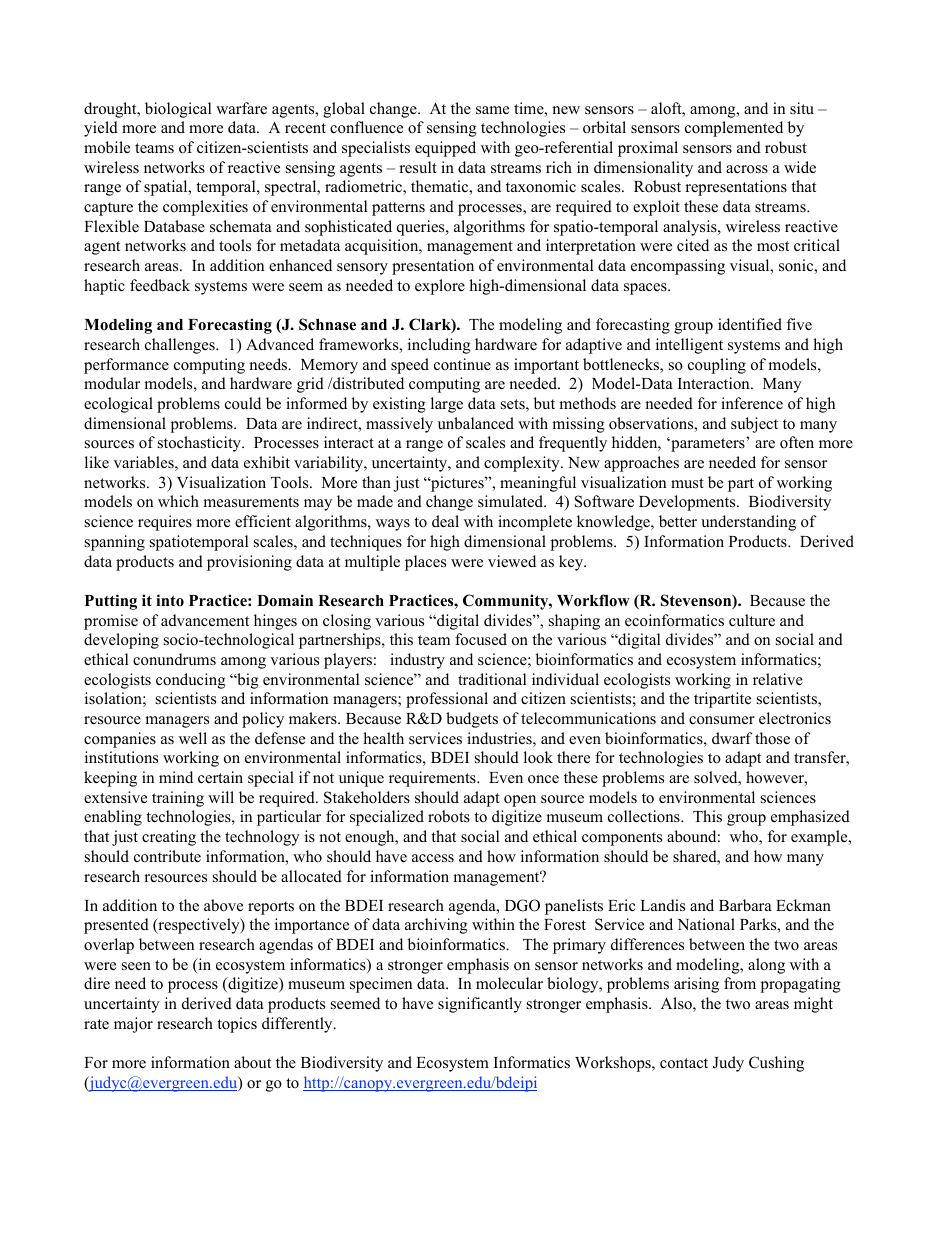  I want to click on dwarf, so click(732, 738).
